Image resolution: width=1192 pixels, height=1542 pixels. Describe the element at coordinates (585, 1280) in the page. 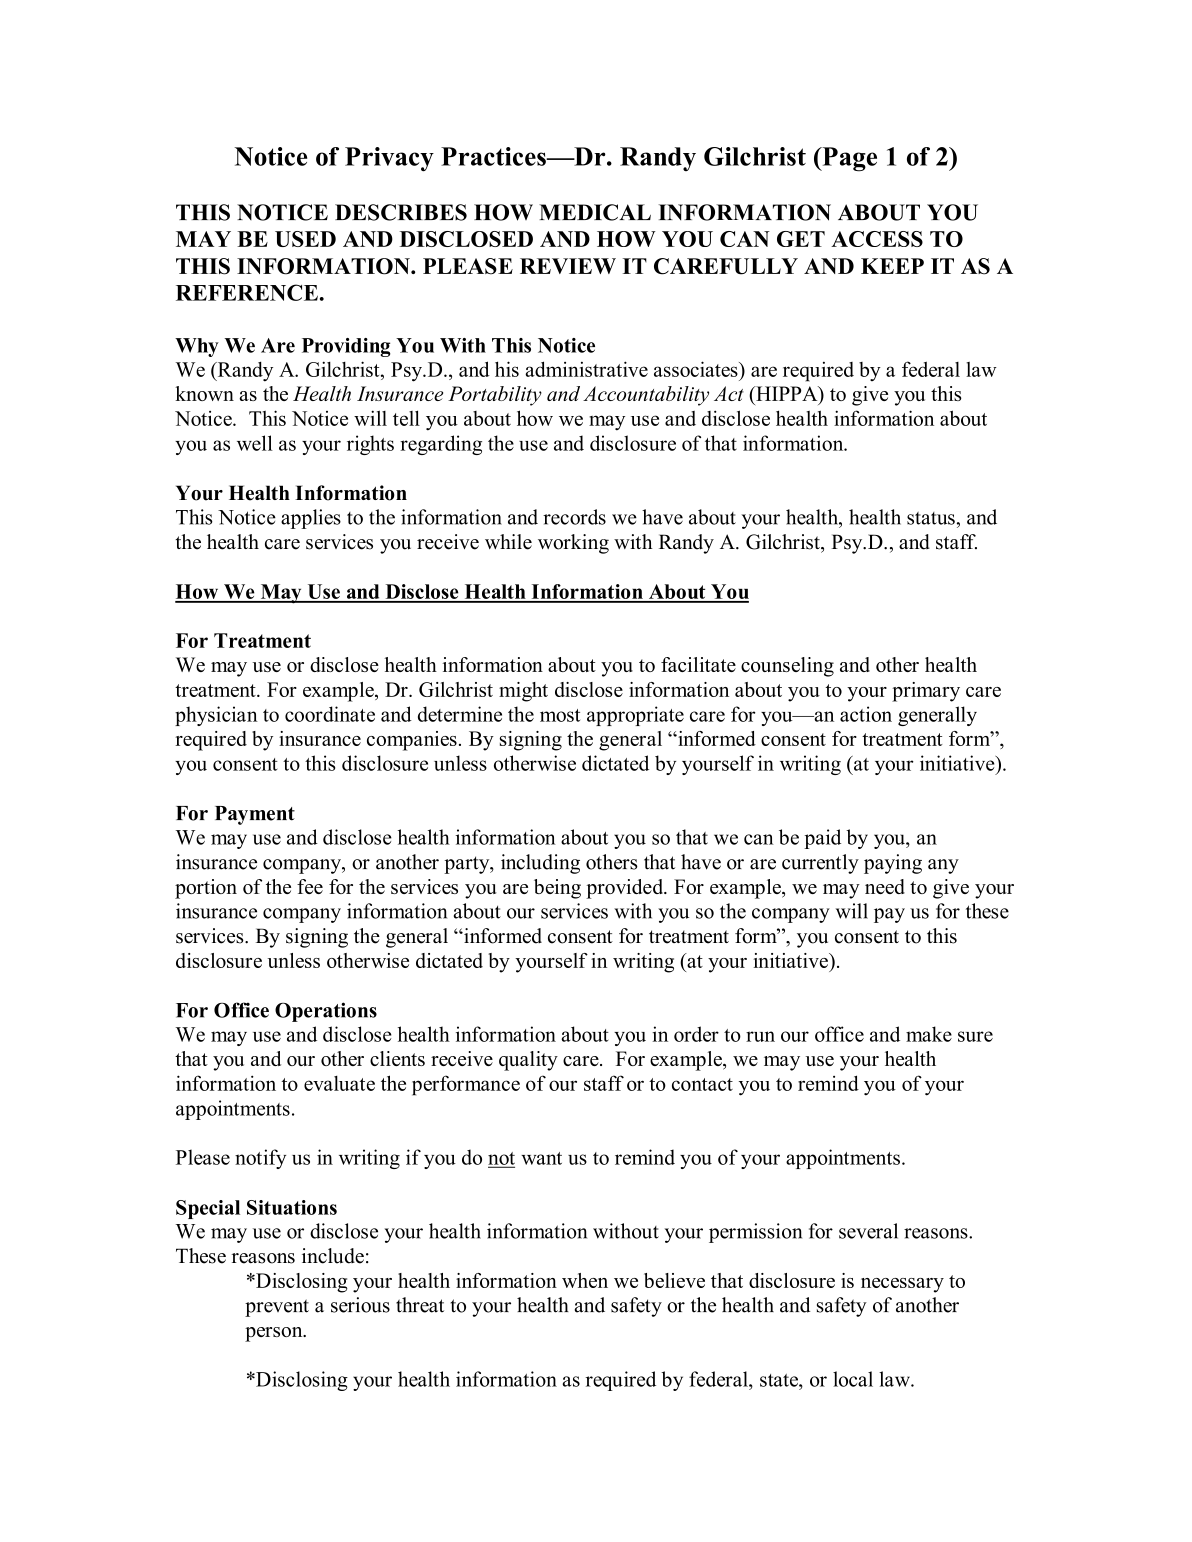

I see `when` at that location.
